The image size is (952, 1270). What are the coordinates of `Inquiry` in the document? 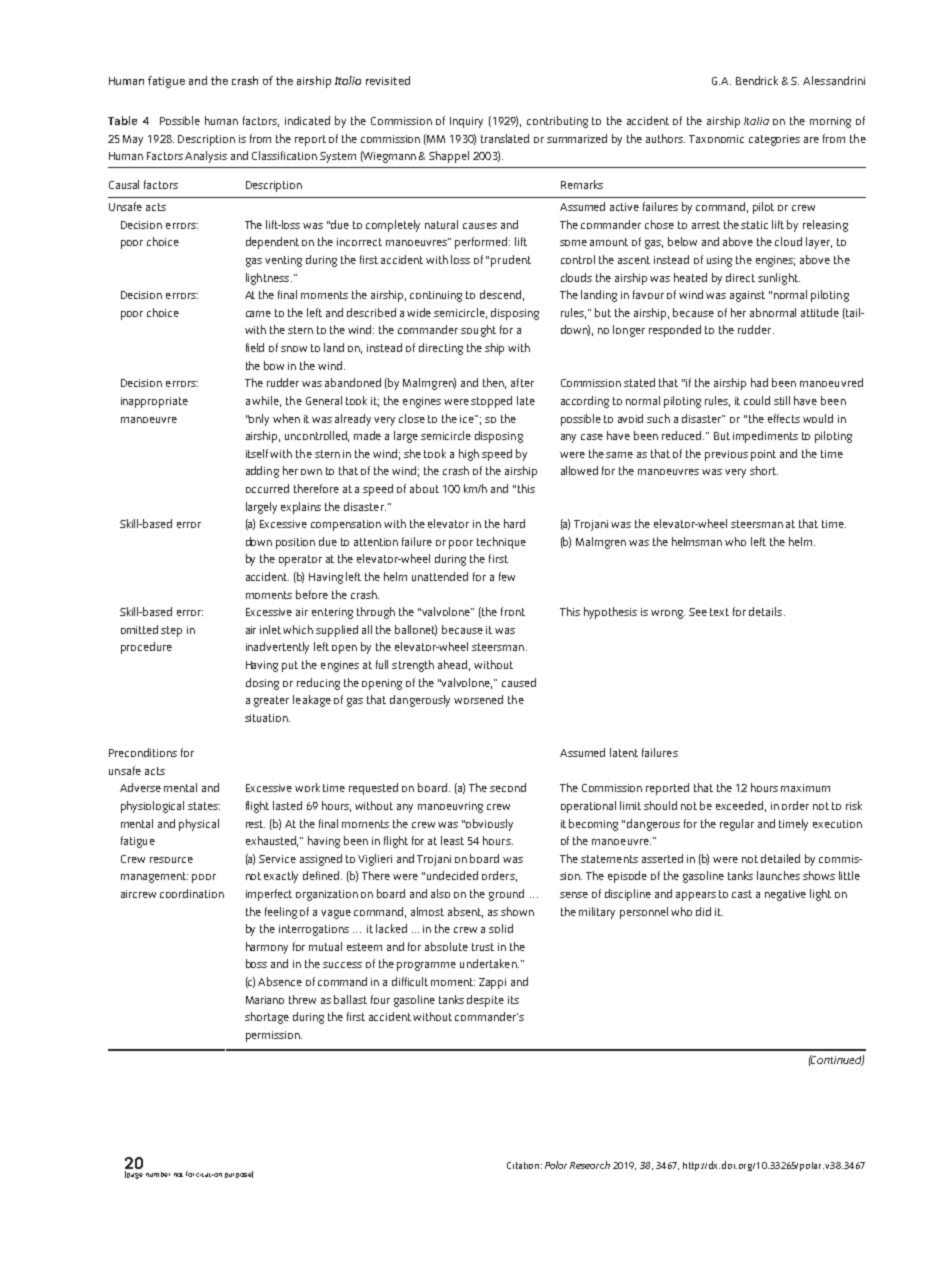 It's located at (466, 122).
